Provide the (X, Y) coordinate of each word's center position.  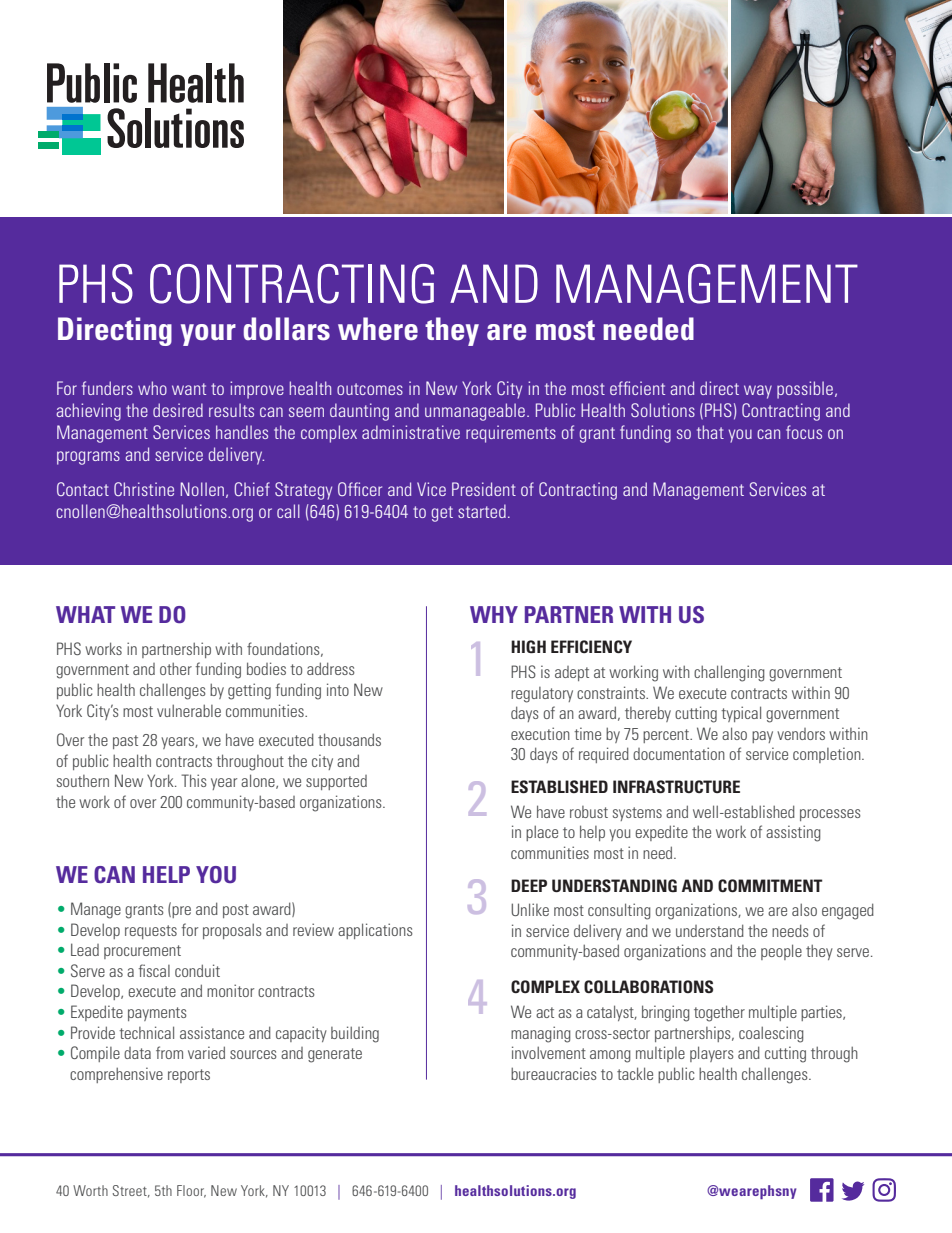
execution (540, 733)
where (378, 329)
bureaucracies (554, 1073)
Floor (191, 1191)
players (712, 1054)
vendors (801, 734)
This (194, 780)
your (208, 335)
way (758, 392)
